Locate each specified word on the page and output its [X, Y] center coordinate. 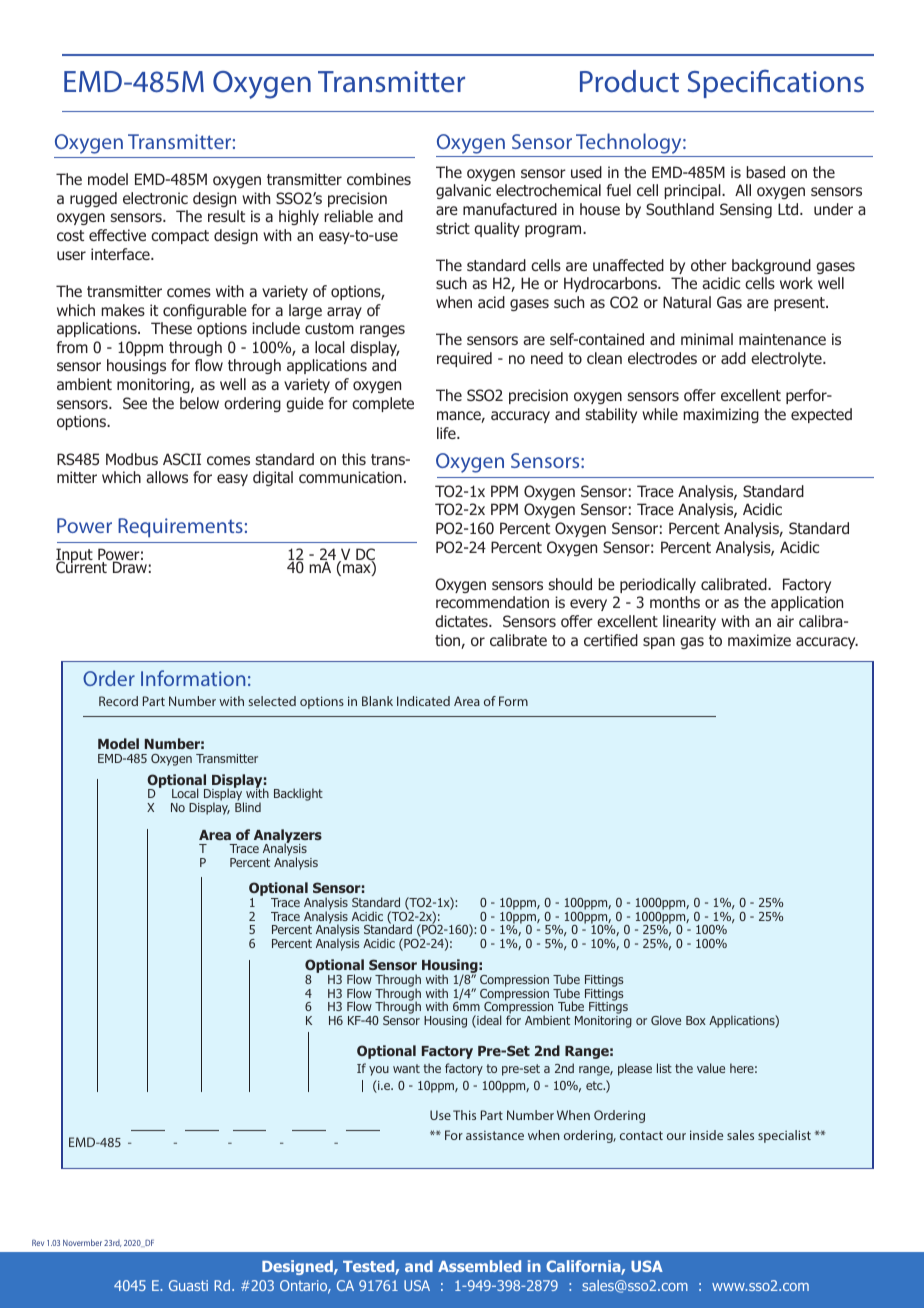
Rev [38, 1242]
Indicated [423, 701]
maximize [759, 640]
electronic [155, 198]
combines [379, 179]
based [765, 172]
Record [118, 701]
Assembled [479, 1266]
